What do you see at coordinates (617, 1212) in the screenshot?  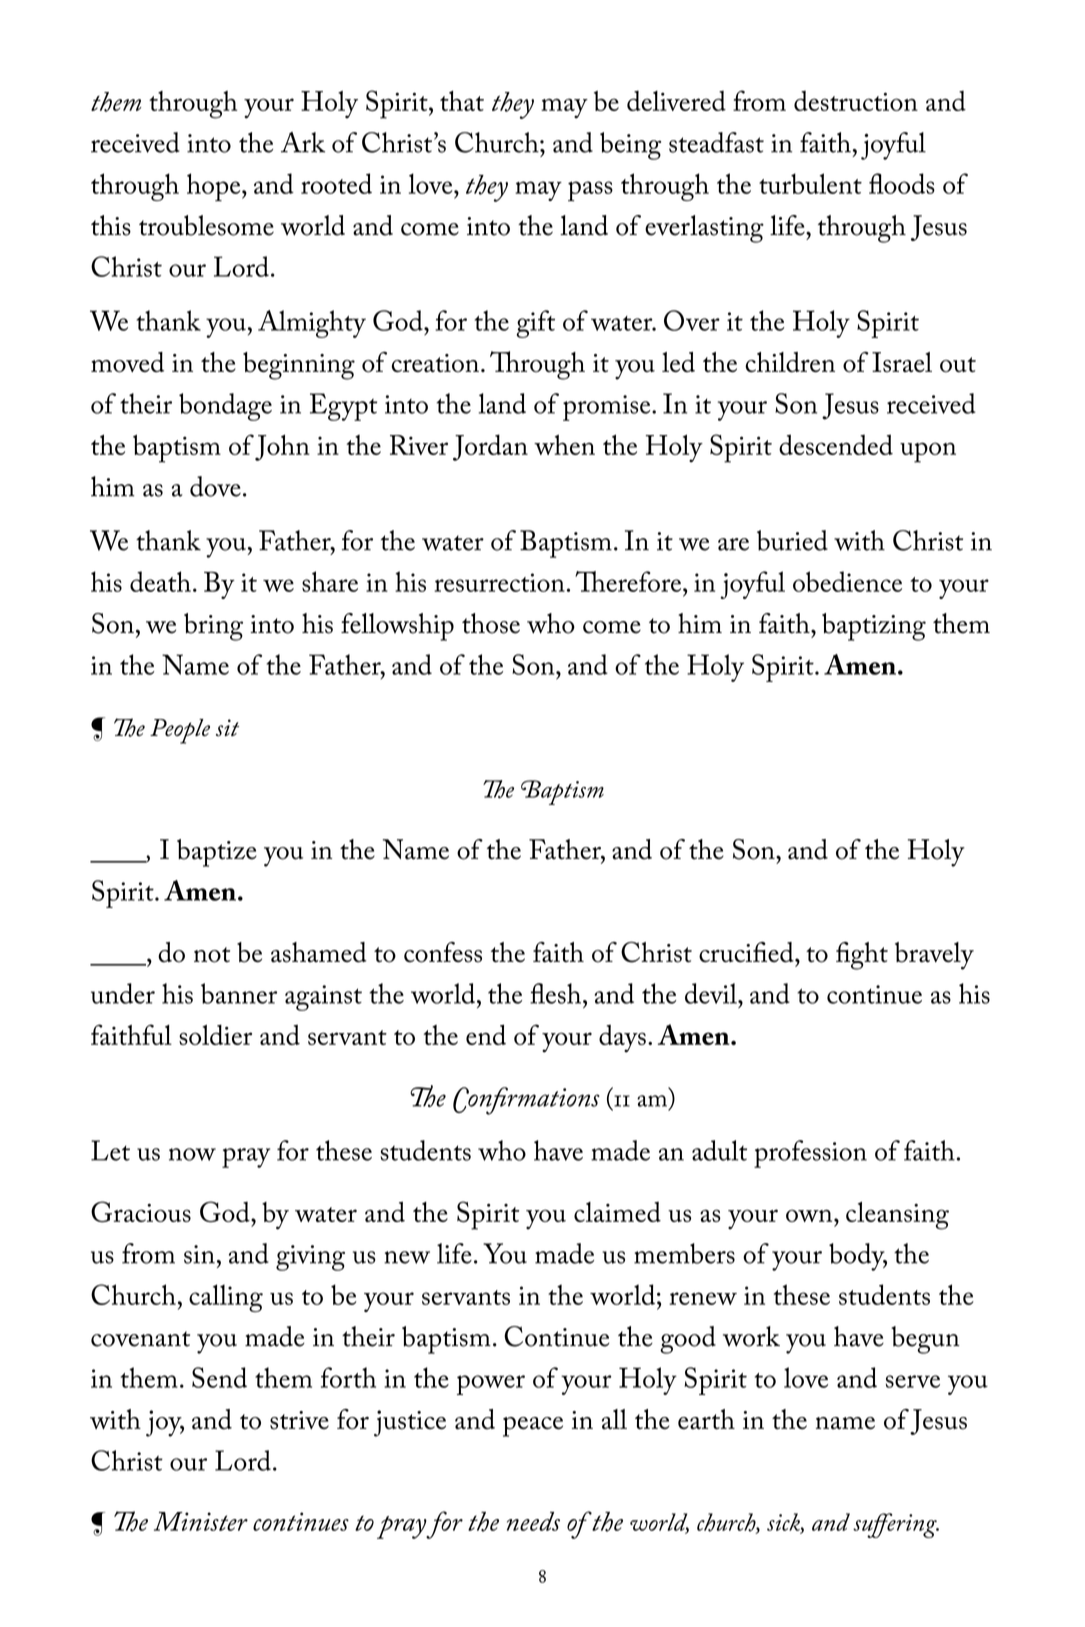 I see `claimed` at bounding box center [617, 1212].
